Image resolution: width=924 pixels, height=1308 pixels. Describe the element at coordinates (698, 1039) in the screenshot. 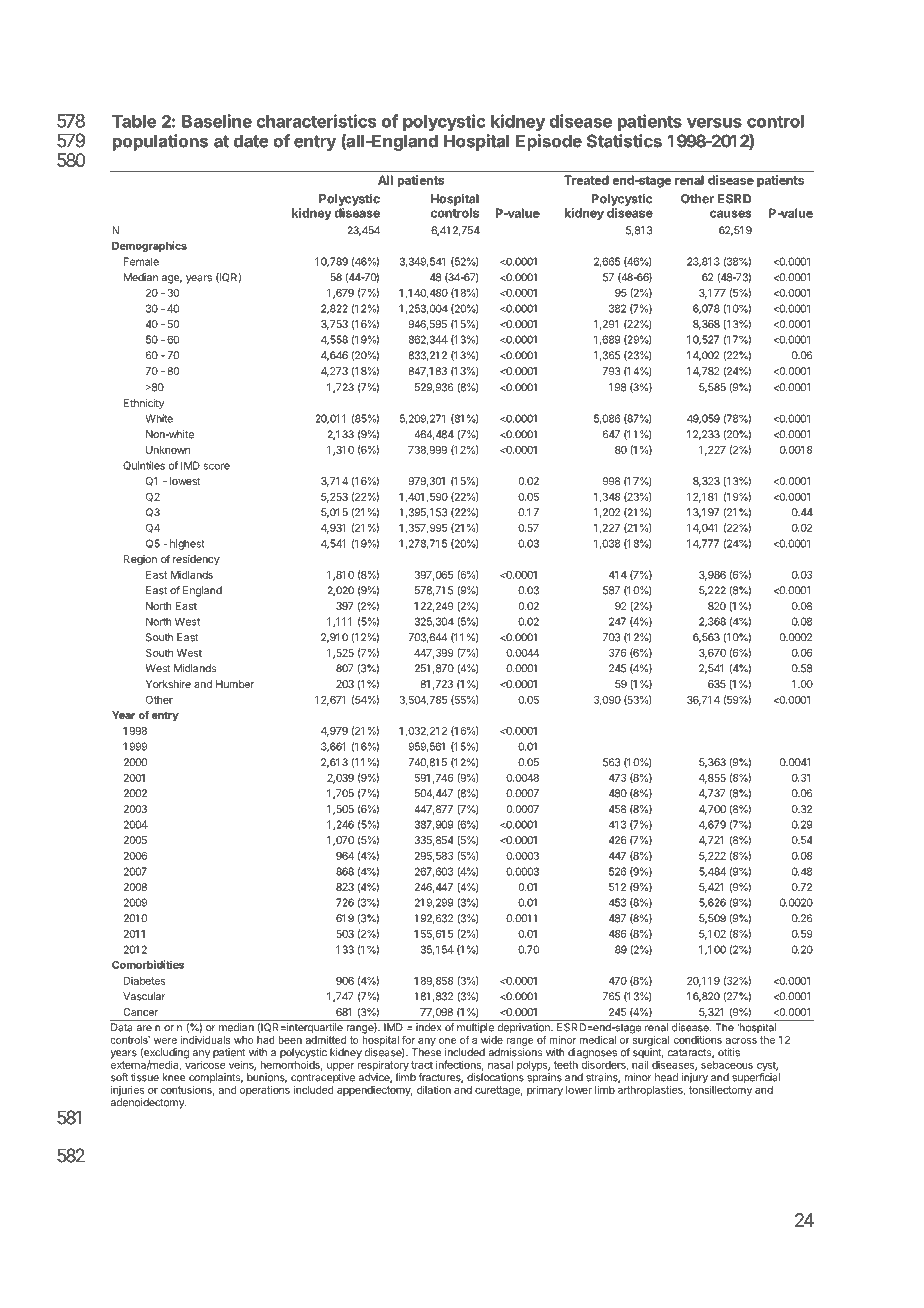

I see `conditions` at that location.
